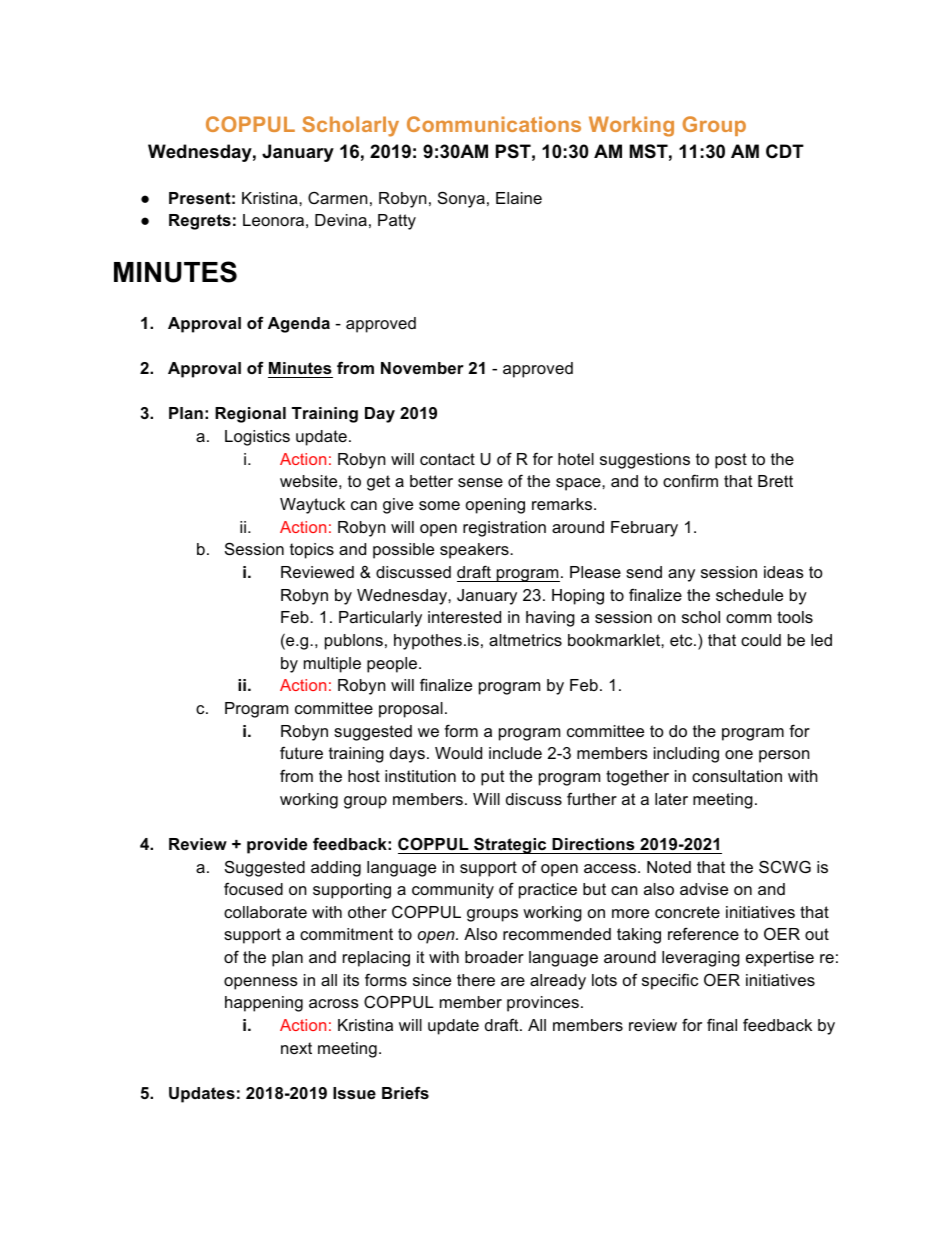  I want to click on Regional, so click(250, 415).
